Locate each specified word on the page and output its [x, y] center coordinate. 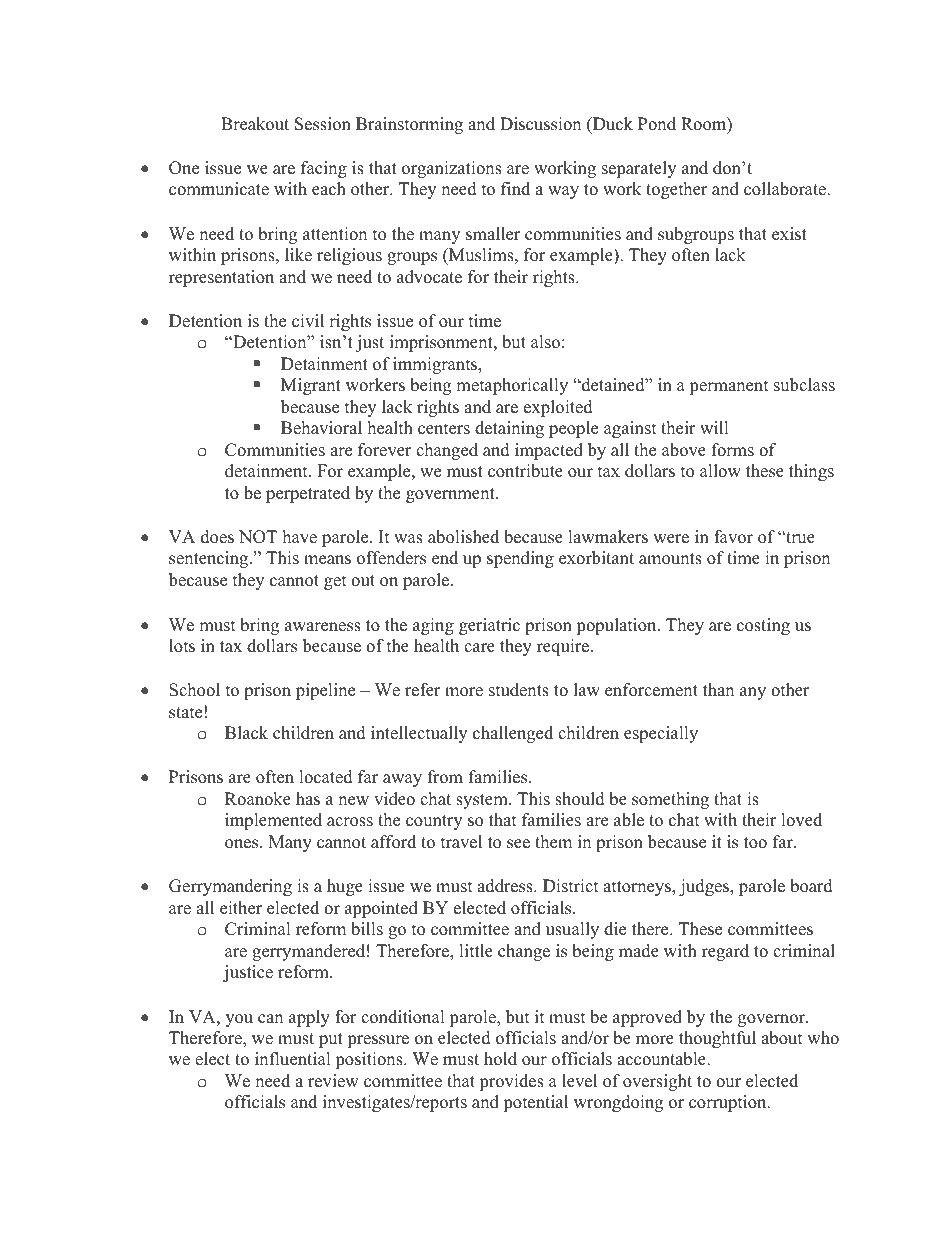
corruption [729, 1103]
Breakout [255, 124]
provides [511, 1082]
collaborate [786, 189]
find [515, 189]
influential [293, 1059]
